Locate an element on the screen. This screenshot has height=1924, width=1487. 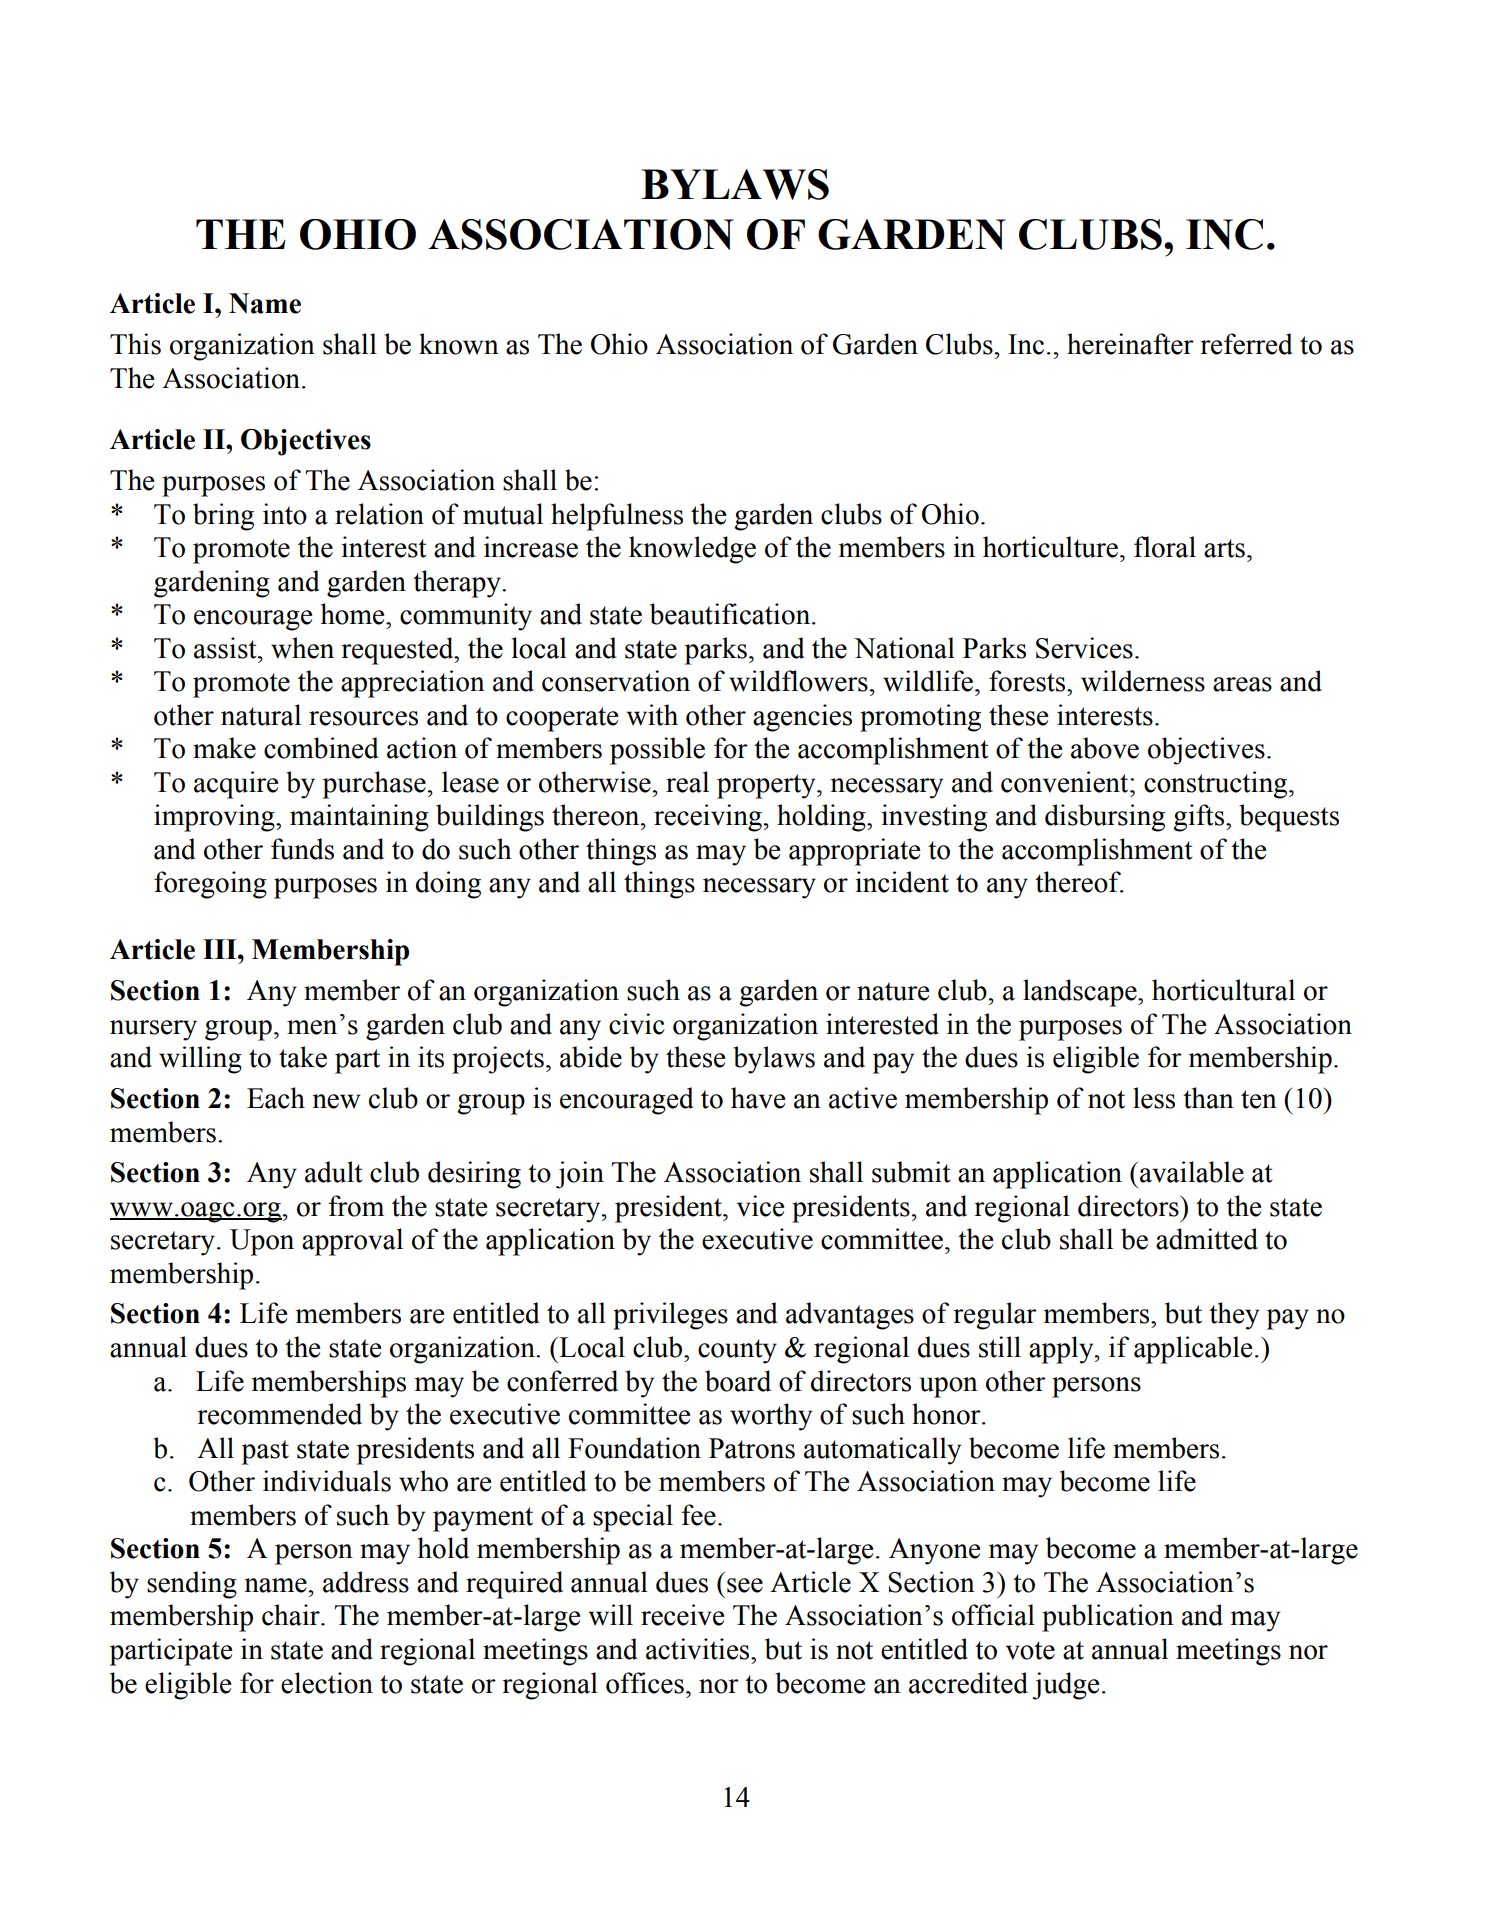
with is located at coordinates (652, 715).
